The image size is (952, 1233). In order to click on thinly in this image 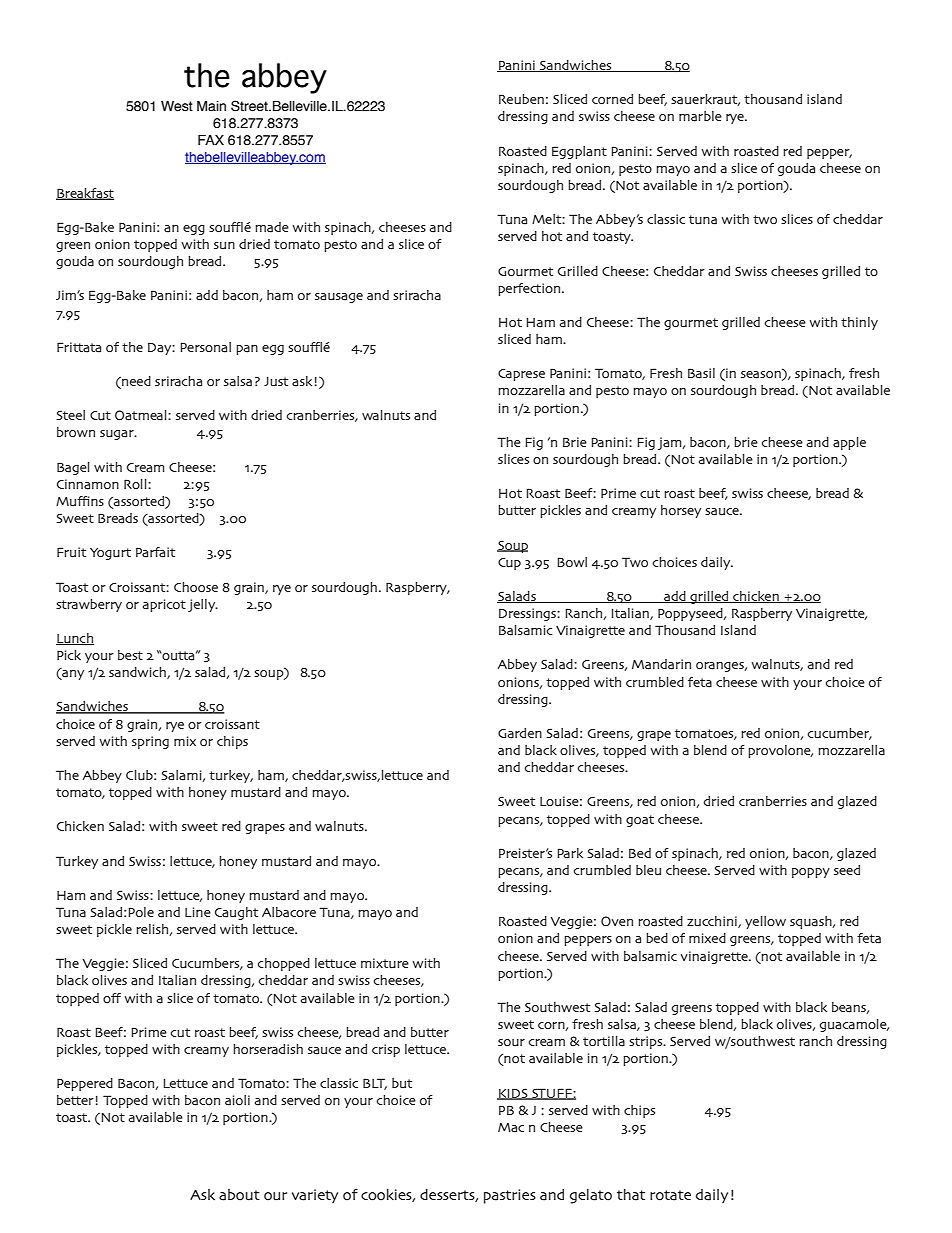, I will do `click(859, 323)`.
